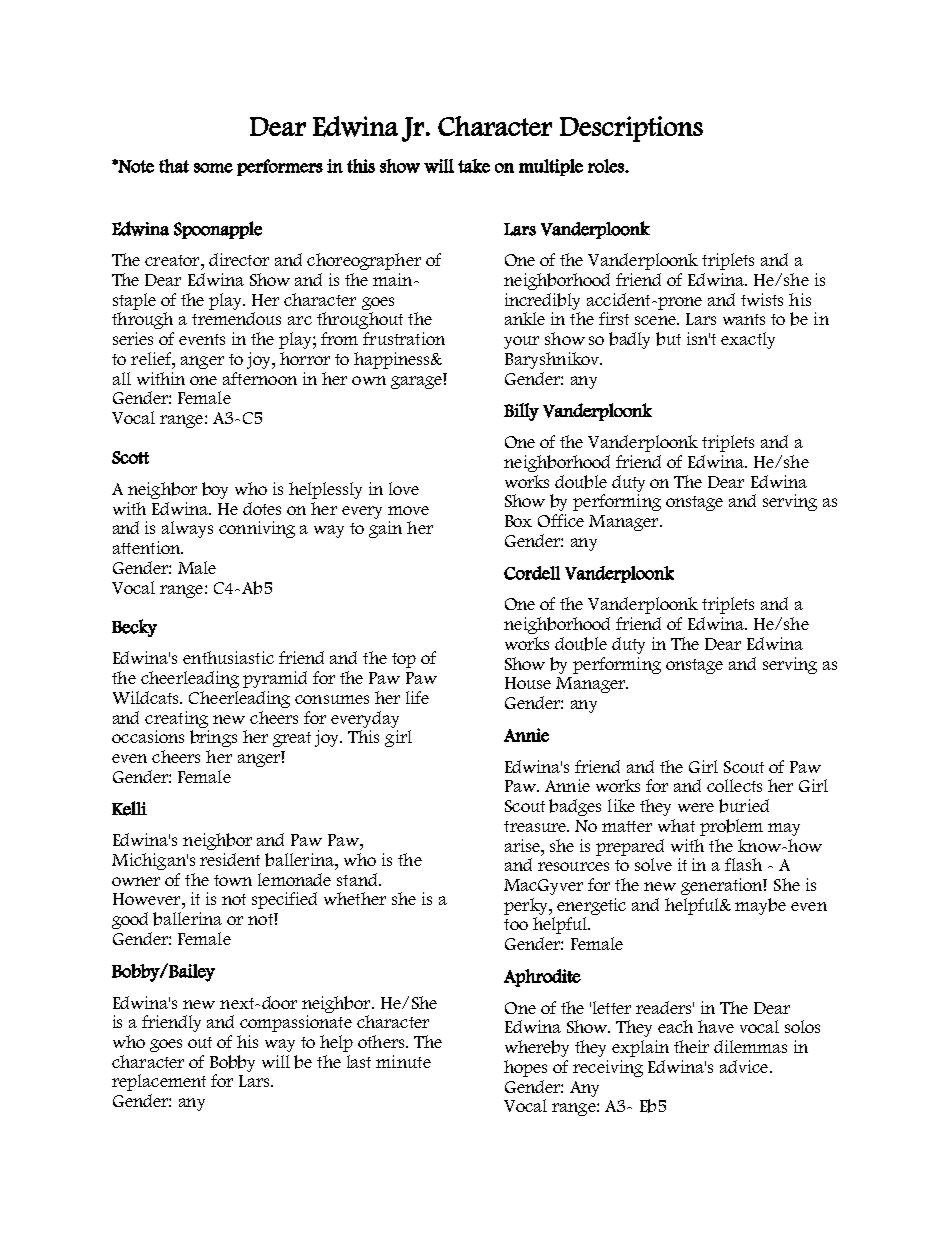  I want to click on replacement, so click(159, 1082).
